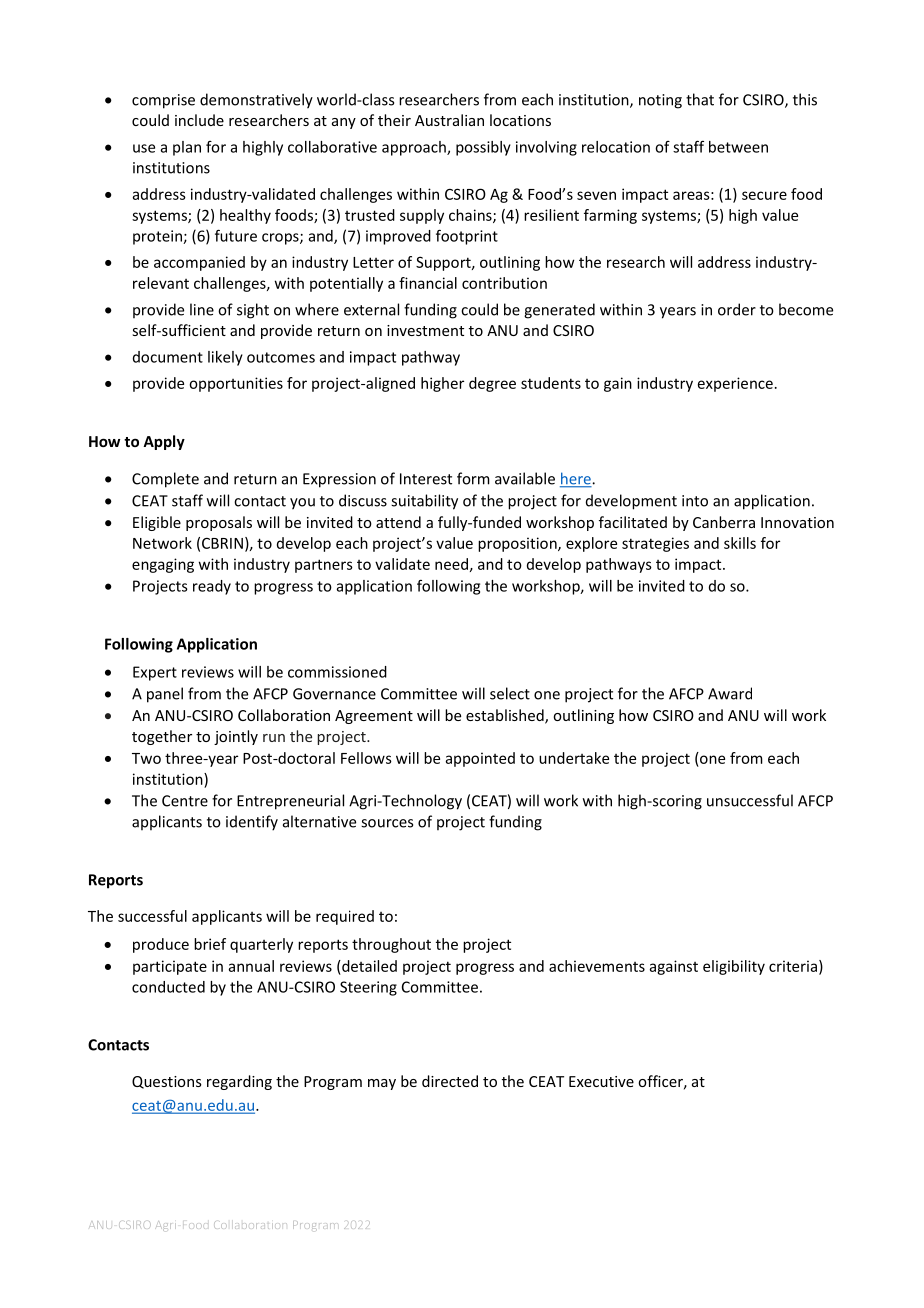 This document has width=924, height=1308. What do you see at coordinates (239, 1082) in the document?
I see `regarding` at bounding box center [239, 1082].
